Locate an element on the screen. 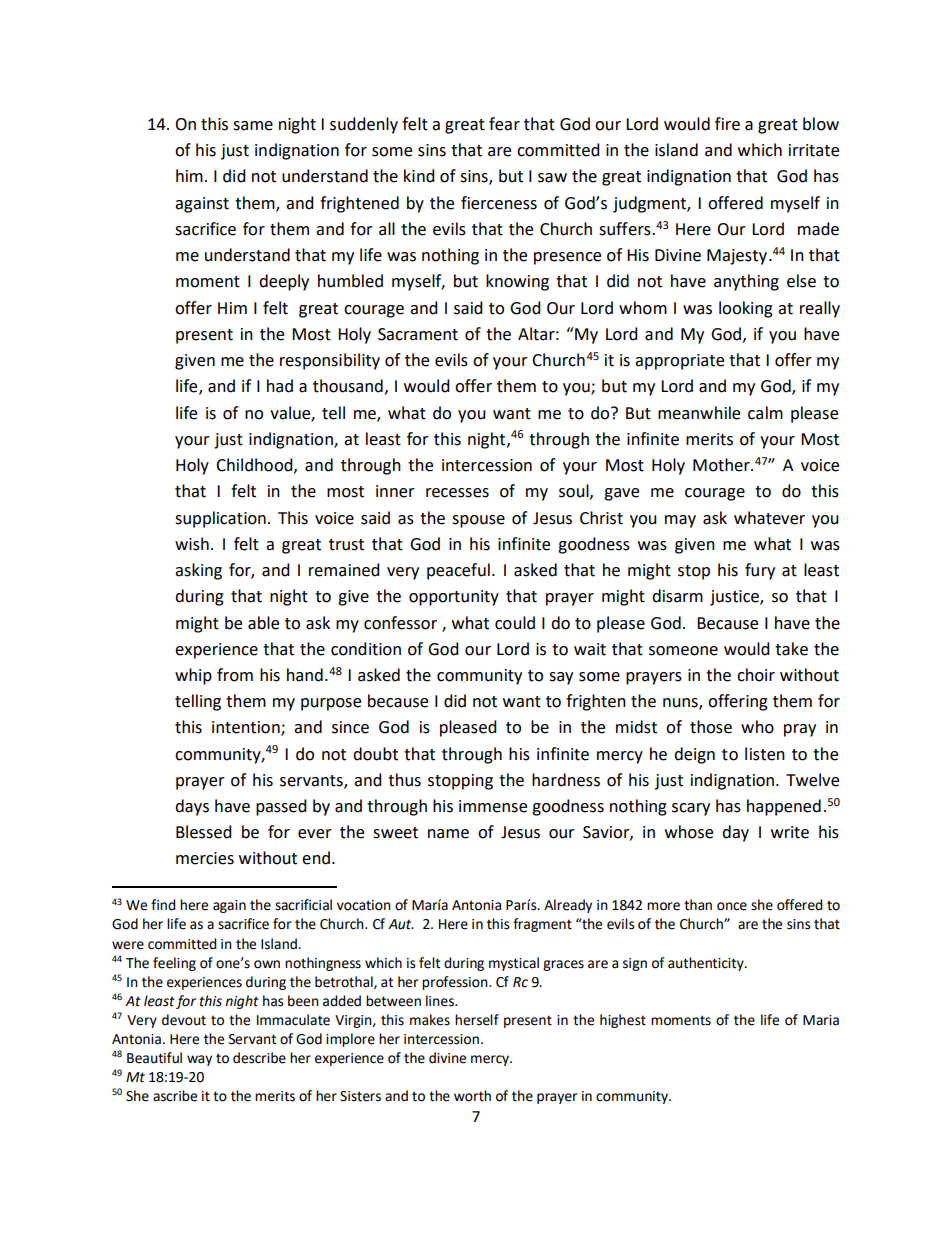 The image size is (952, 1233). Mother is located at coordinates (722, 465).
